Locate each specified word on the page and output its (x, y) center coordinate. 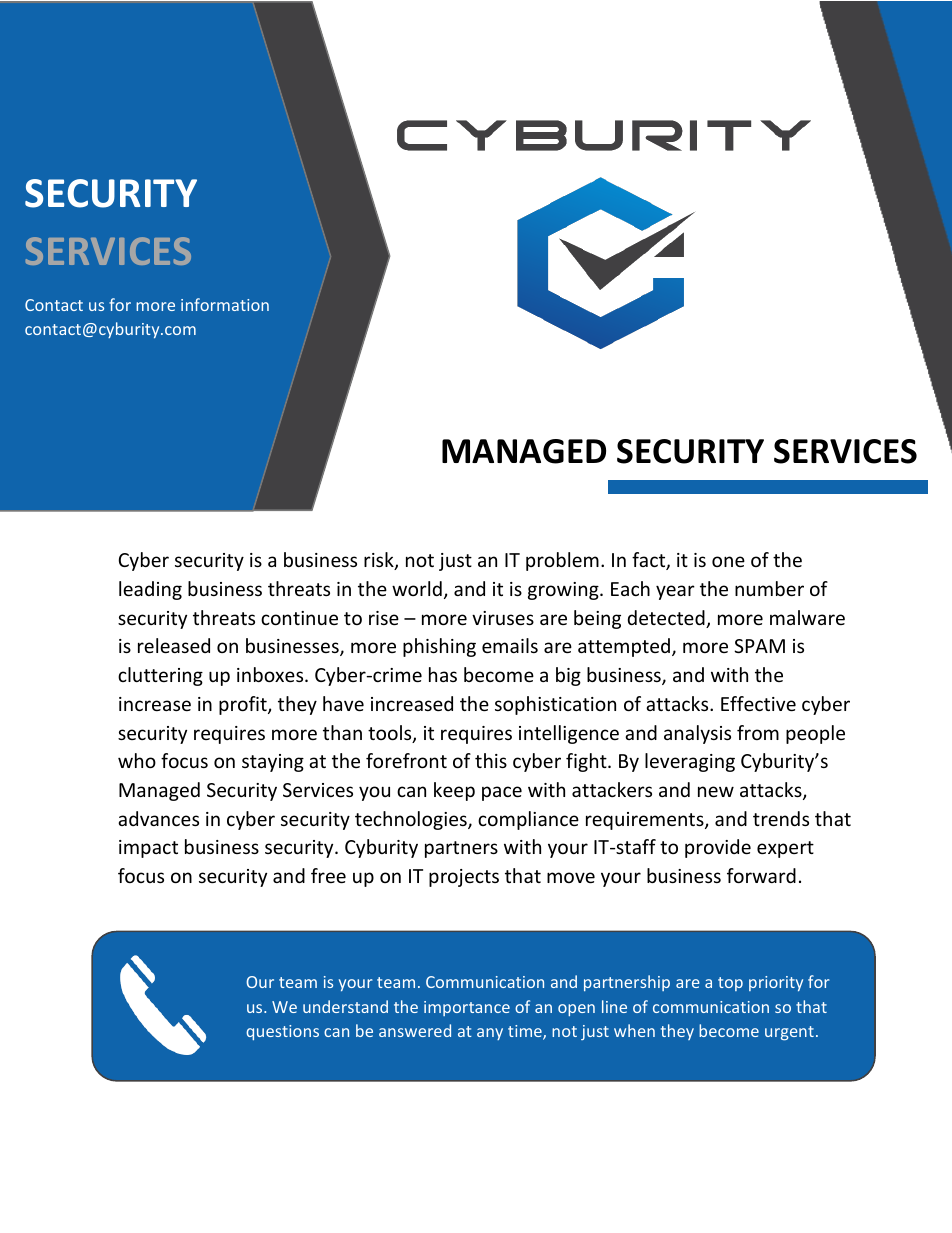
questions (282, 1032)
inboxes (271, 674)
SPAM (759, 646)
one (728, 561)
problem (562, 561)
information (225, 304)
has (443, 674)
